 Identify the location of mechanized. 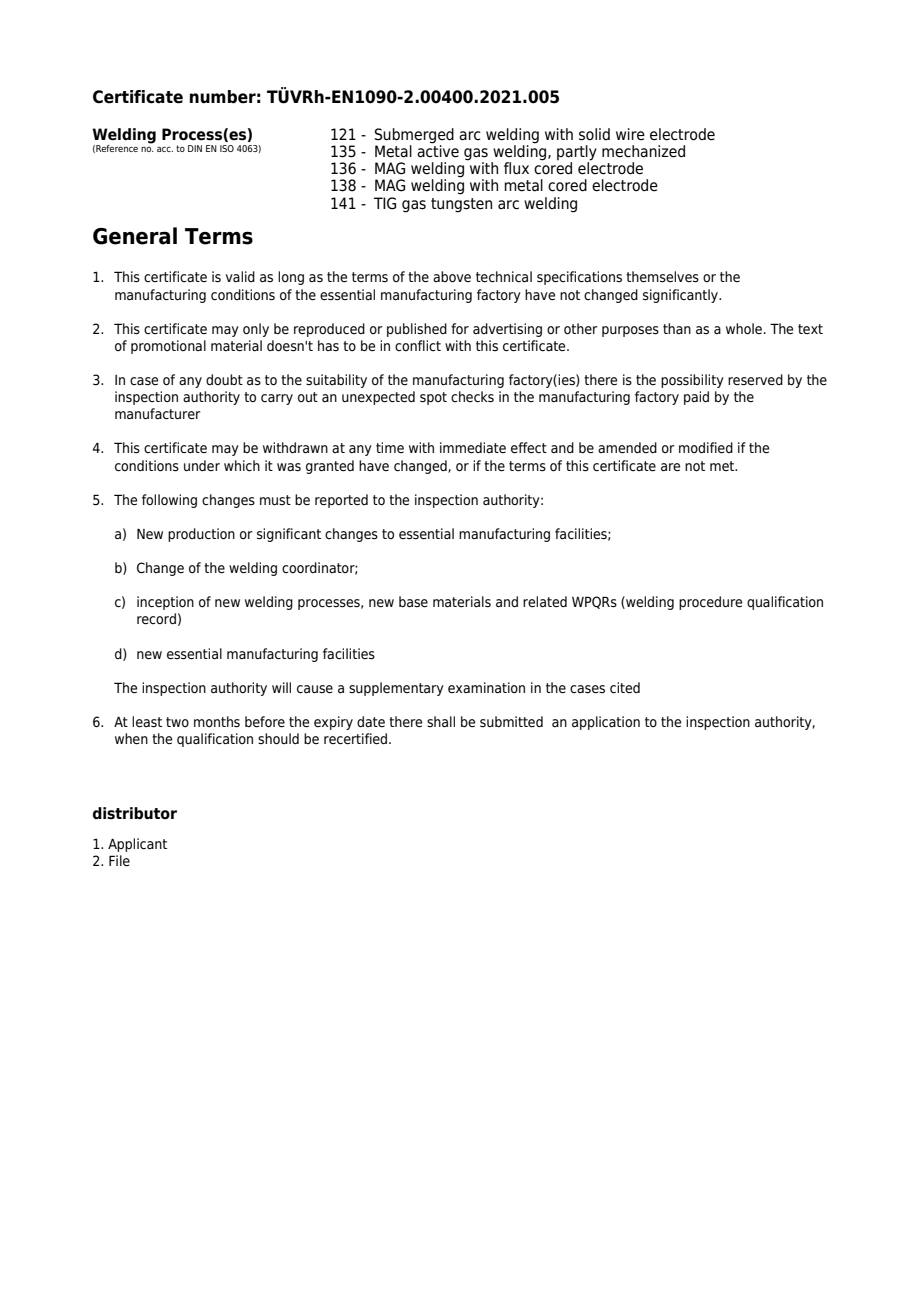
(643, 151).
